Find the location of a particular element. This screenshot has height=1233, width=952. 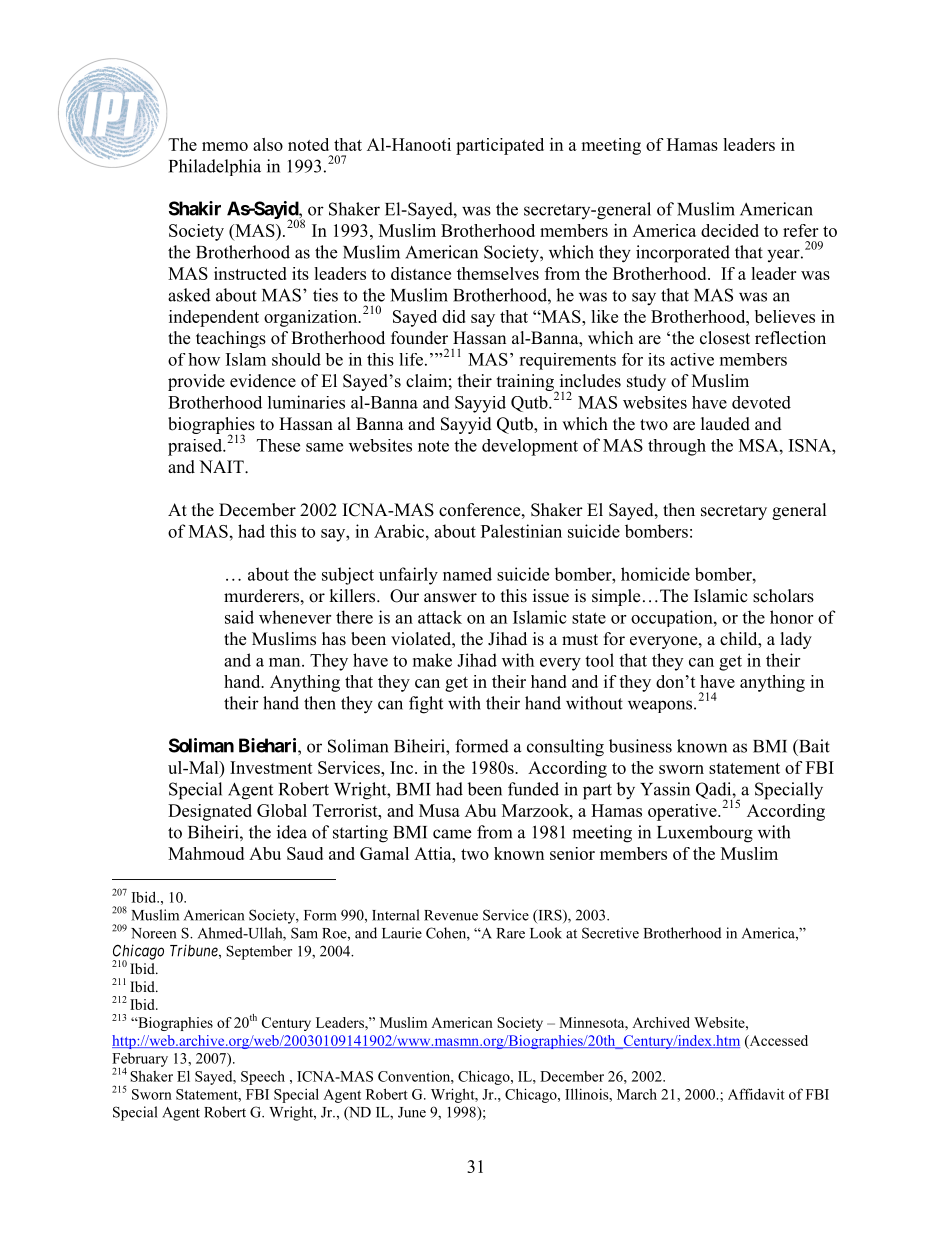

said is located at coordinates (239, 617).
